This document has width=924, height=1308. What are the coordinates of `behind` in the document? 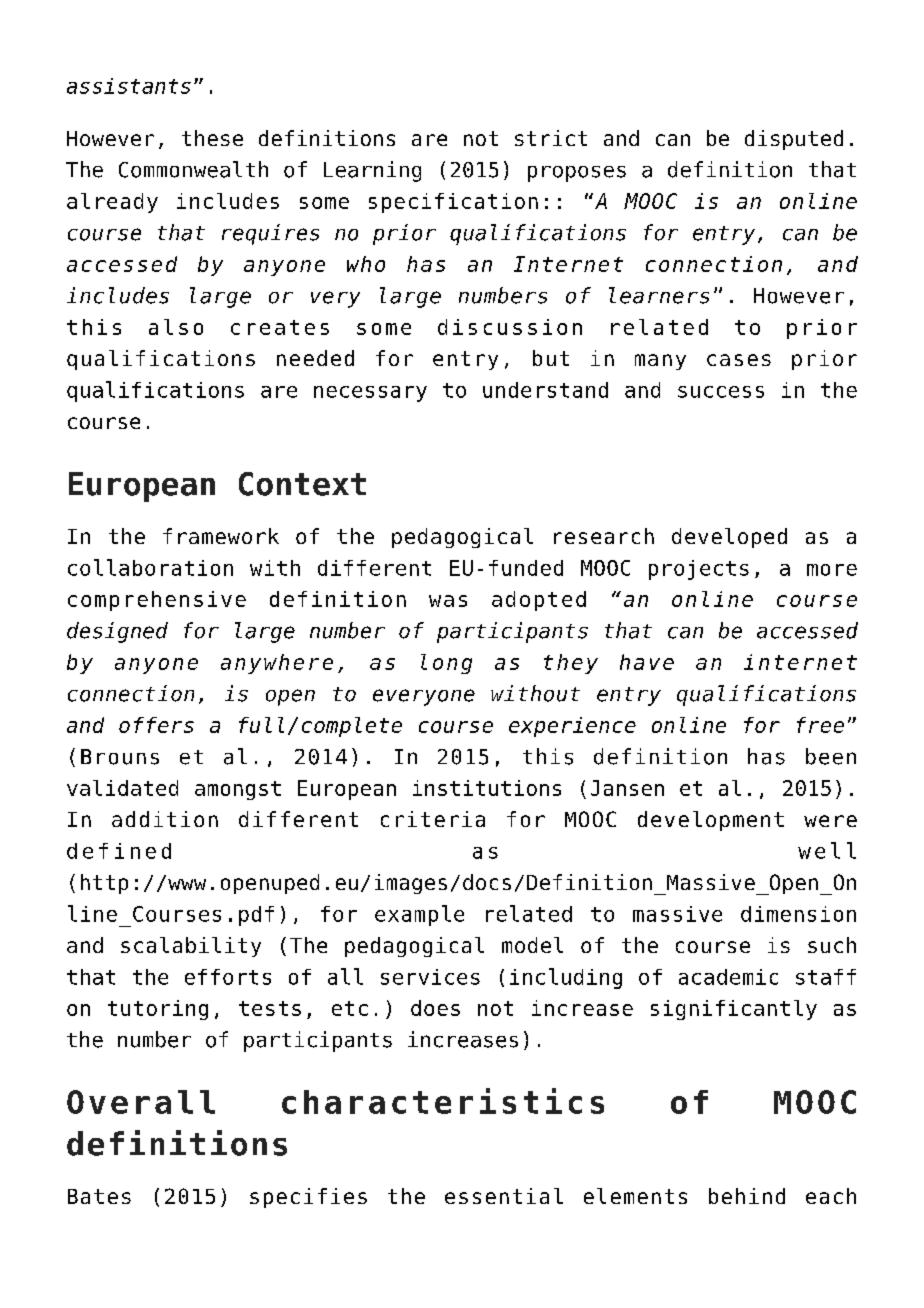 It's located at (747, 1196).
